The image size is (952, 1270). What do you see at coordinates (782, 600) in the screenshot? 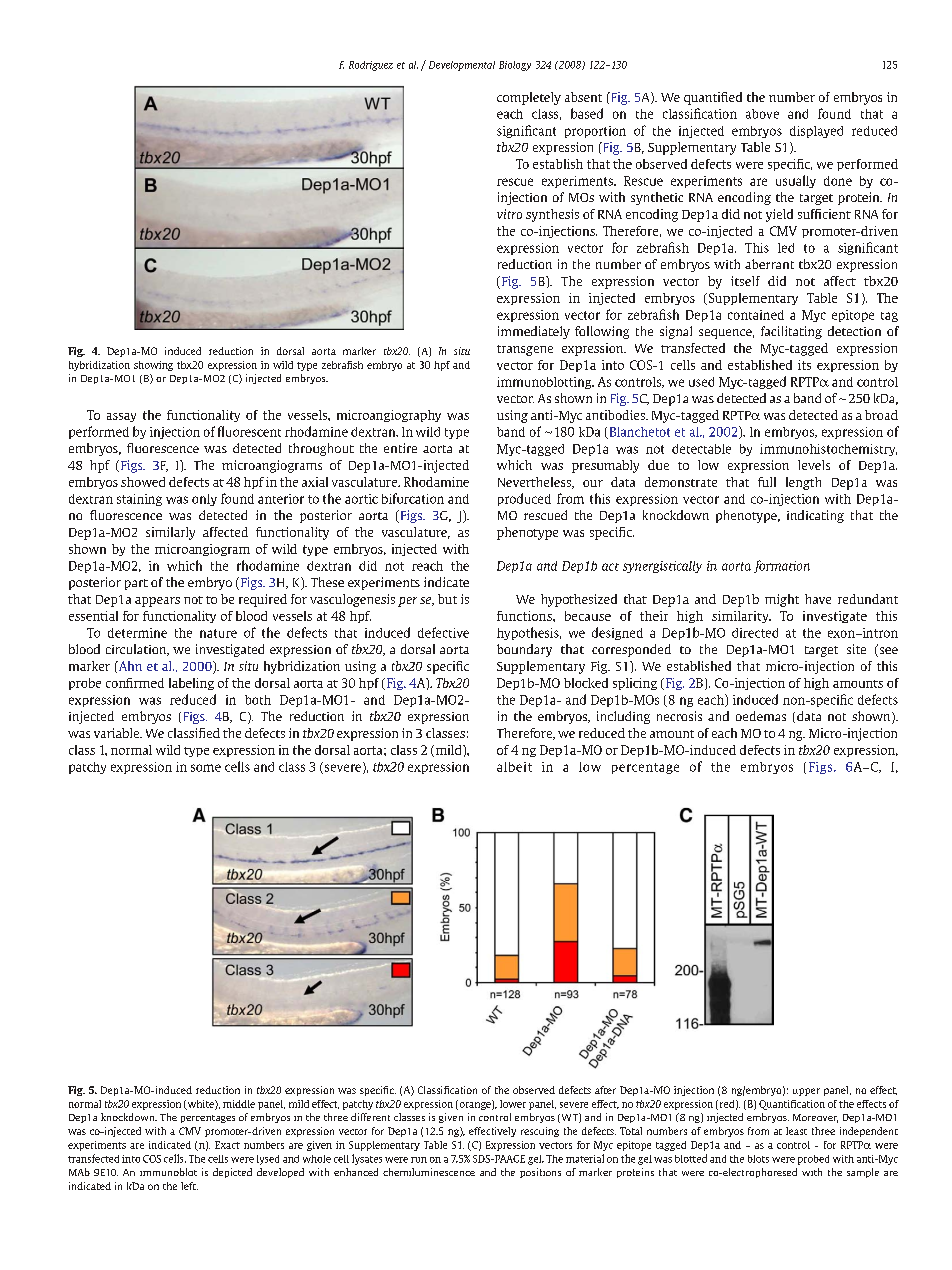
I see `might` at bounding box center [782, 600].
